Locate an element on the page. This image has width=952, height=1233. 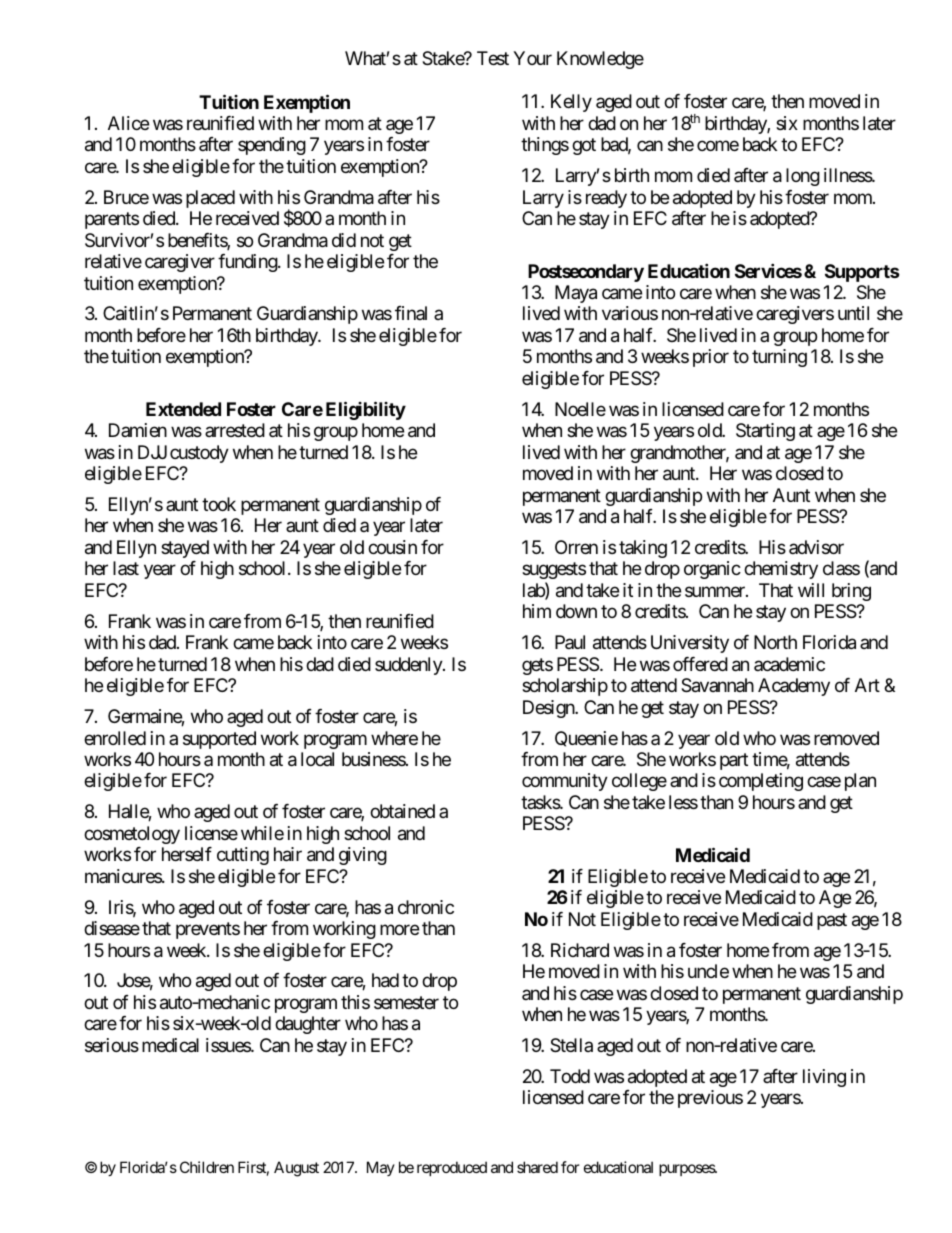
long is located at coordinates (803, 177).
